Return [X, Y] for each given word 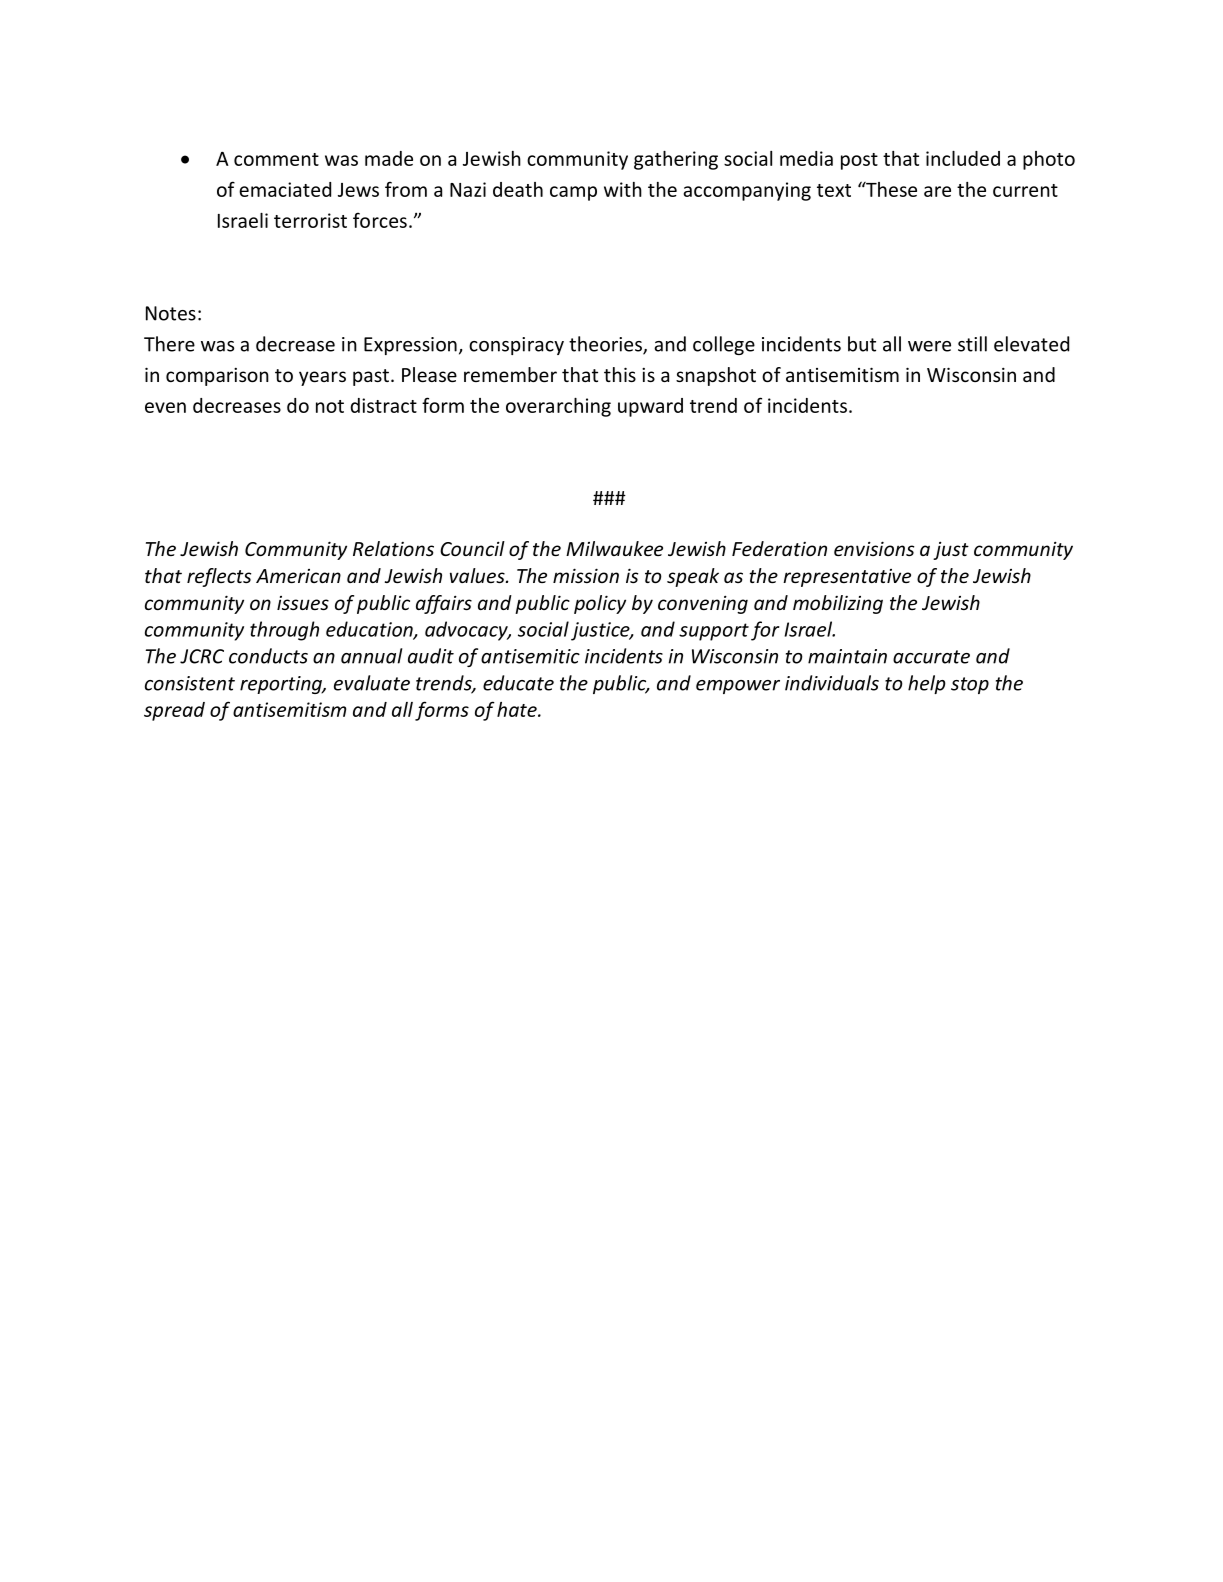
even [165, 407]
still [972, 344]
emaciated [285, 189]
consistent [190, 683]
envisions [874, 548]
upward [650, 407]
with [623, 189]
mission [586, 575]
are [937, 191]
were [929, 346]
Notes [171, 313]
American [298, 576]
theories [606, 345]
